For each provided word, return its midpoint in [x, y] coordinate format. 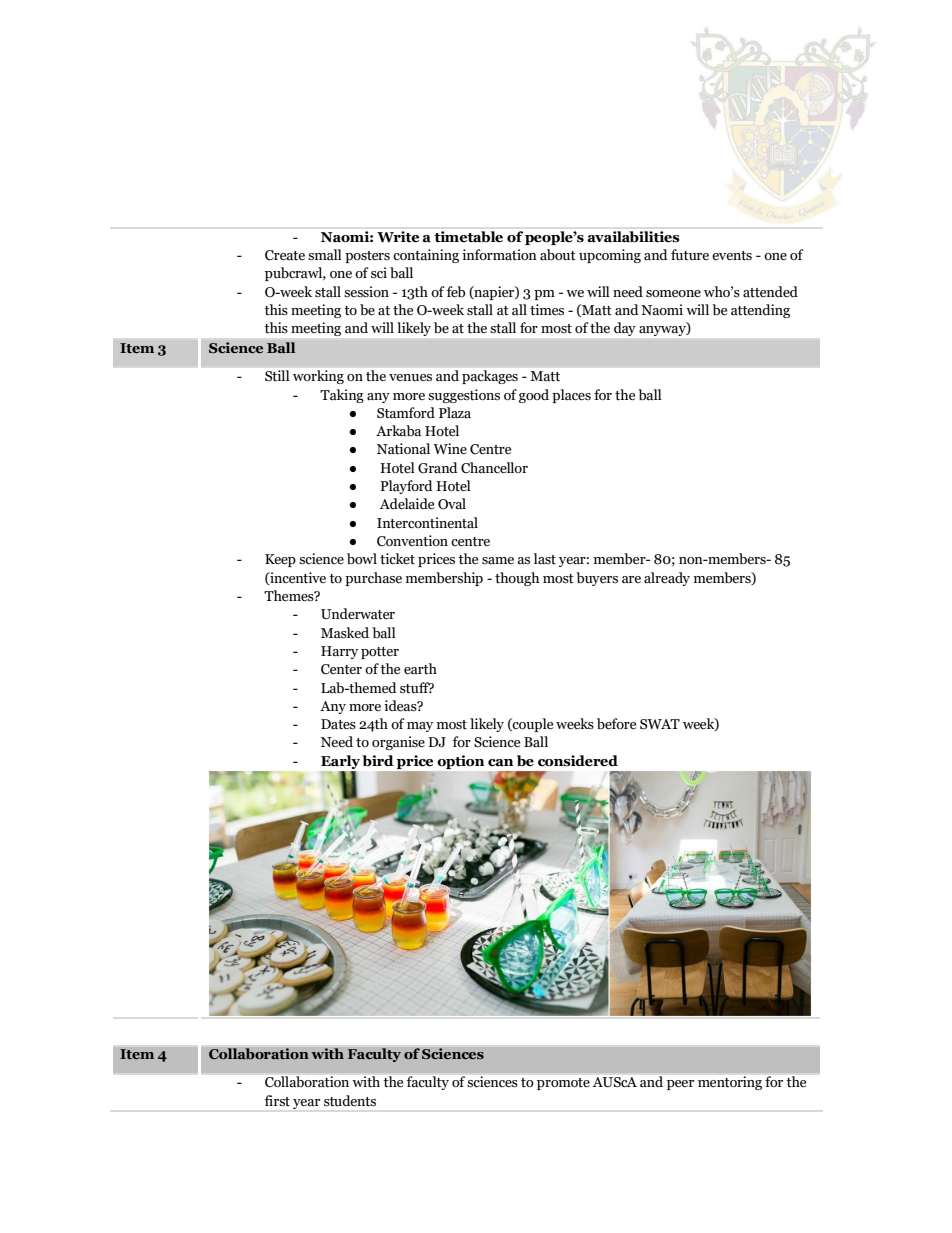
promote [563, 1084]
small [325, 255]
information [499, 255]
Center [341, 669]
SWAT [660, 724]
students [350, 1101]
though [517, 579]
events [732, 256]
